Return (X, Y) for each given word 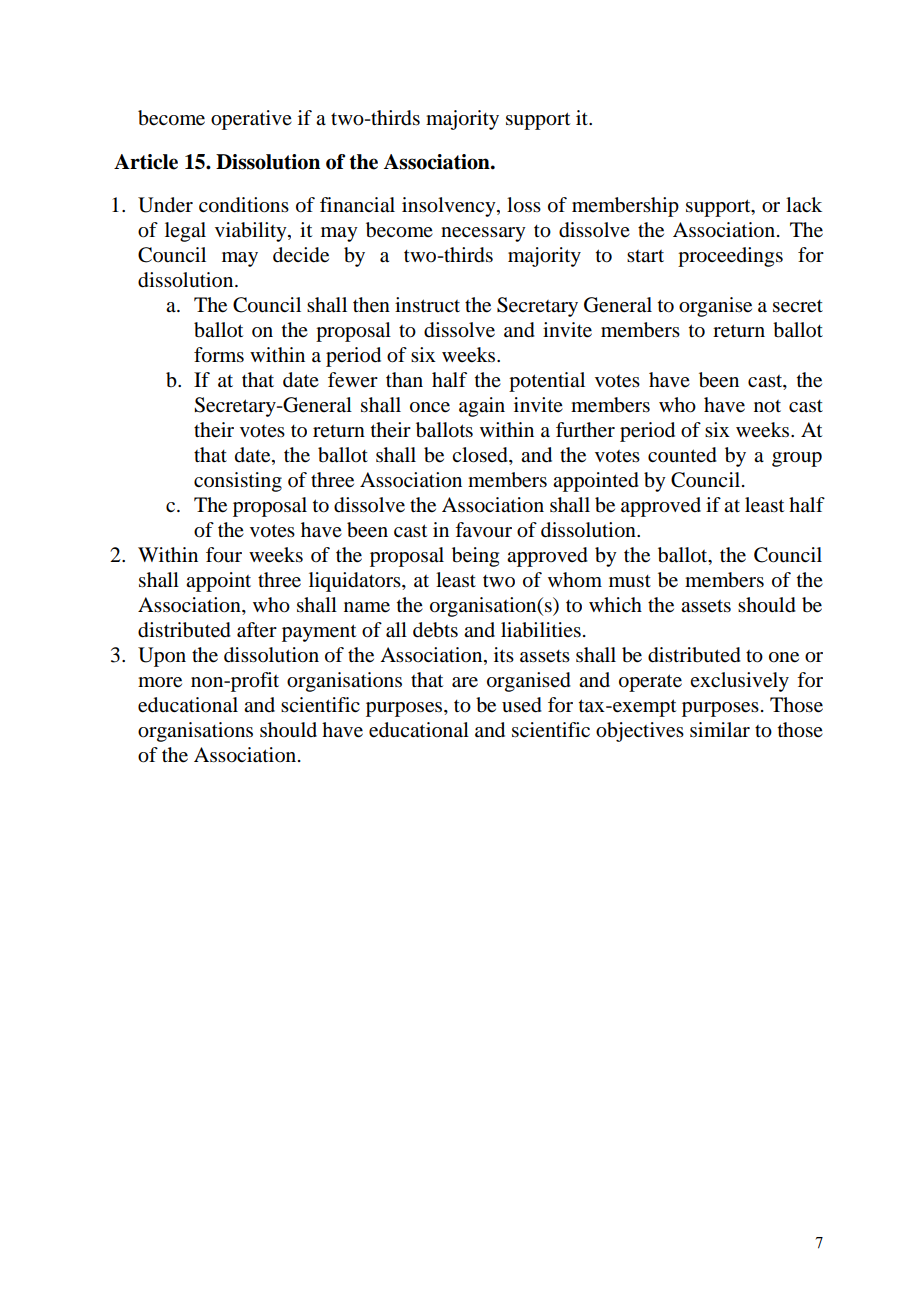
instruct (427, 305)
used (522, 705)
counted (682, 455)
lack (804, 204)
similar (720, 730)
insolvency (450, 207)
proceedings (730, 257)
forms (219, 355)
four (224, 555)
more (160, 682)
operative (251, 120)
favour (483, 530)
